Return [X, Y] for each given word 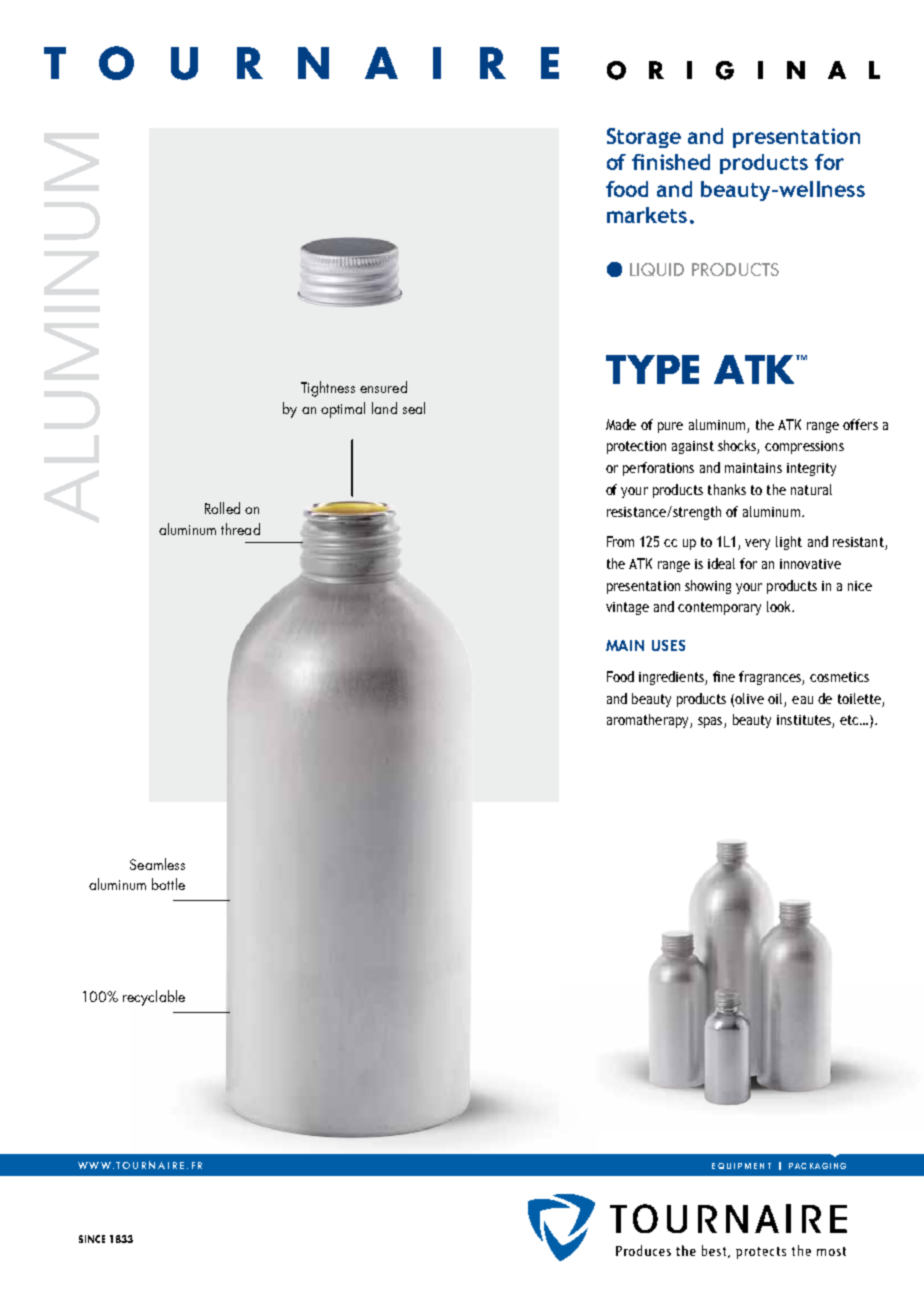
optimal [343, 410]
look [780, 606]
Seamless [157, 864]
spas [711, 722]
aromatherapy [649, 721]
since [92, 1239]
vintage [627, 608]
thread [240, 529]
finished [671, 162]
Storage [644, 138]
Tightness [328, 389]
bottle [168, 884]
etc [851, 720]
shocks [738, 447]
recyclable [154, 998]
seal [414, 408]
